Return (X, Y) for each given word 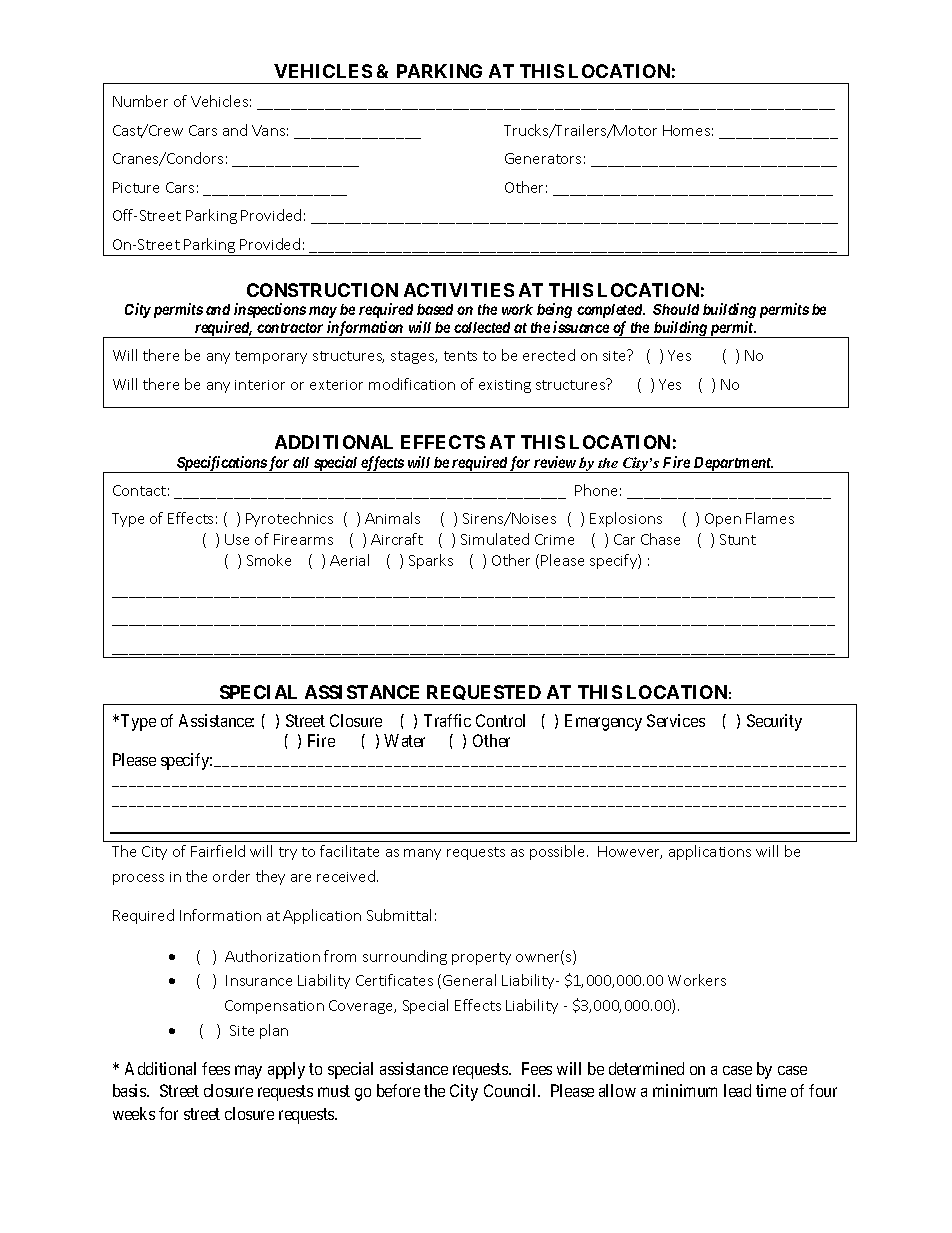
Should (676, 309)
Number (140, 101)
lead (737, 1090)
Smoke (269, 560)
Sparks (431, 561)
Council (511, 1090)
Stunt (738, 539)
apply (286, 1070)
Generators (543, 158)
